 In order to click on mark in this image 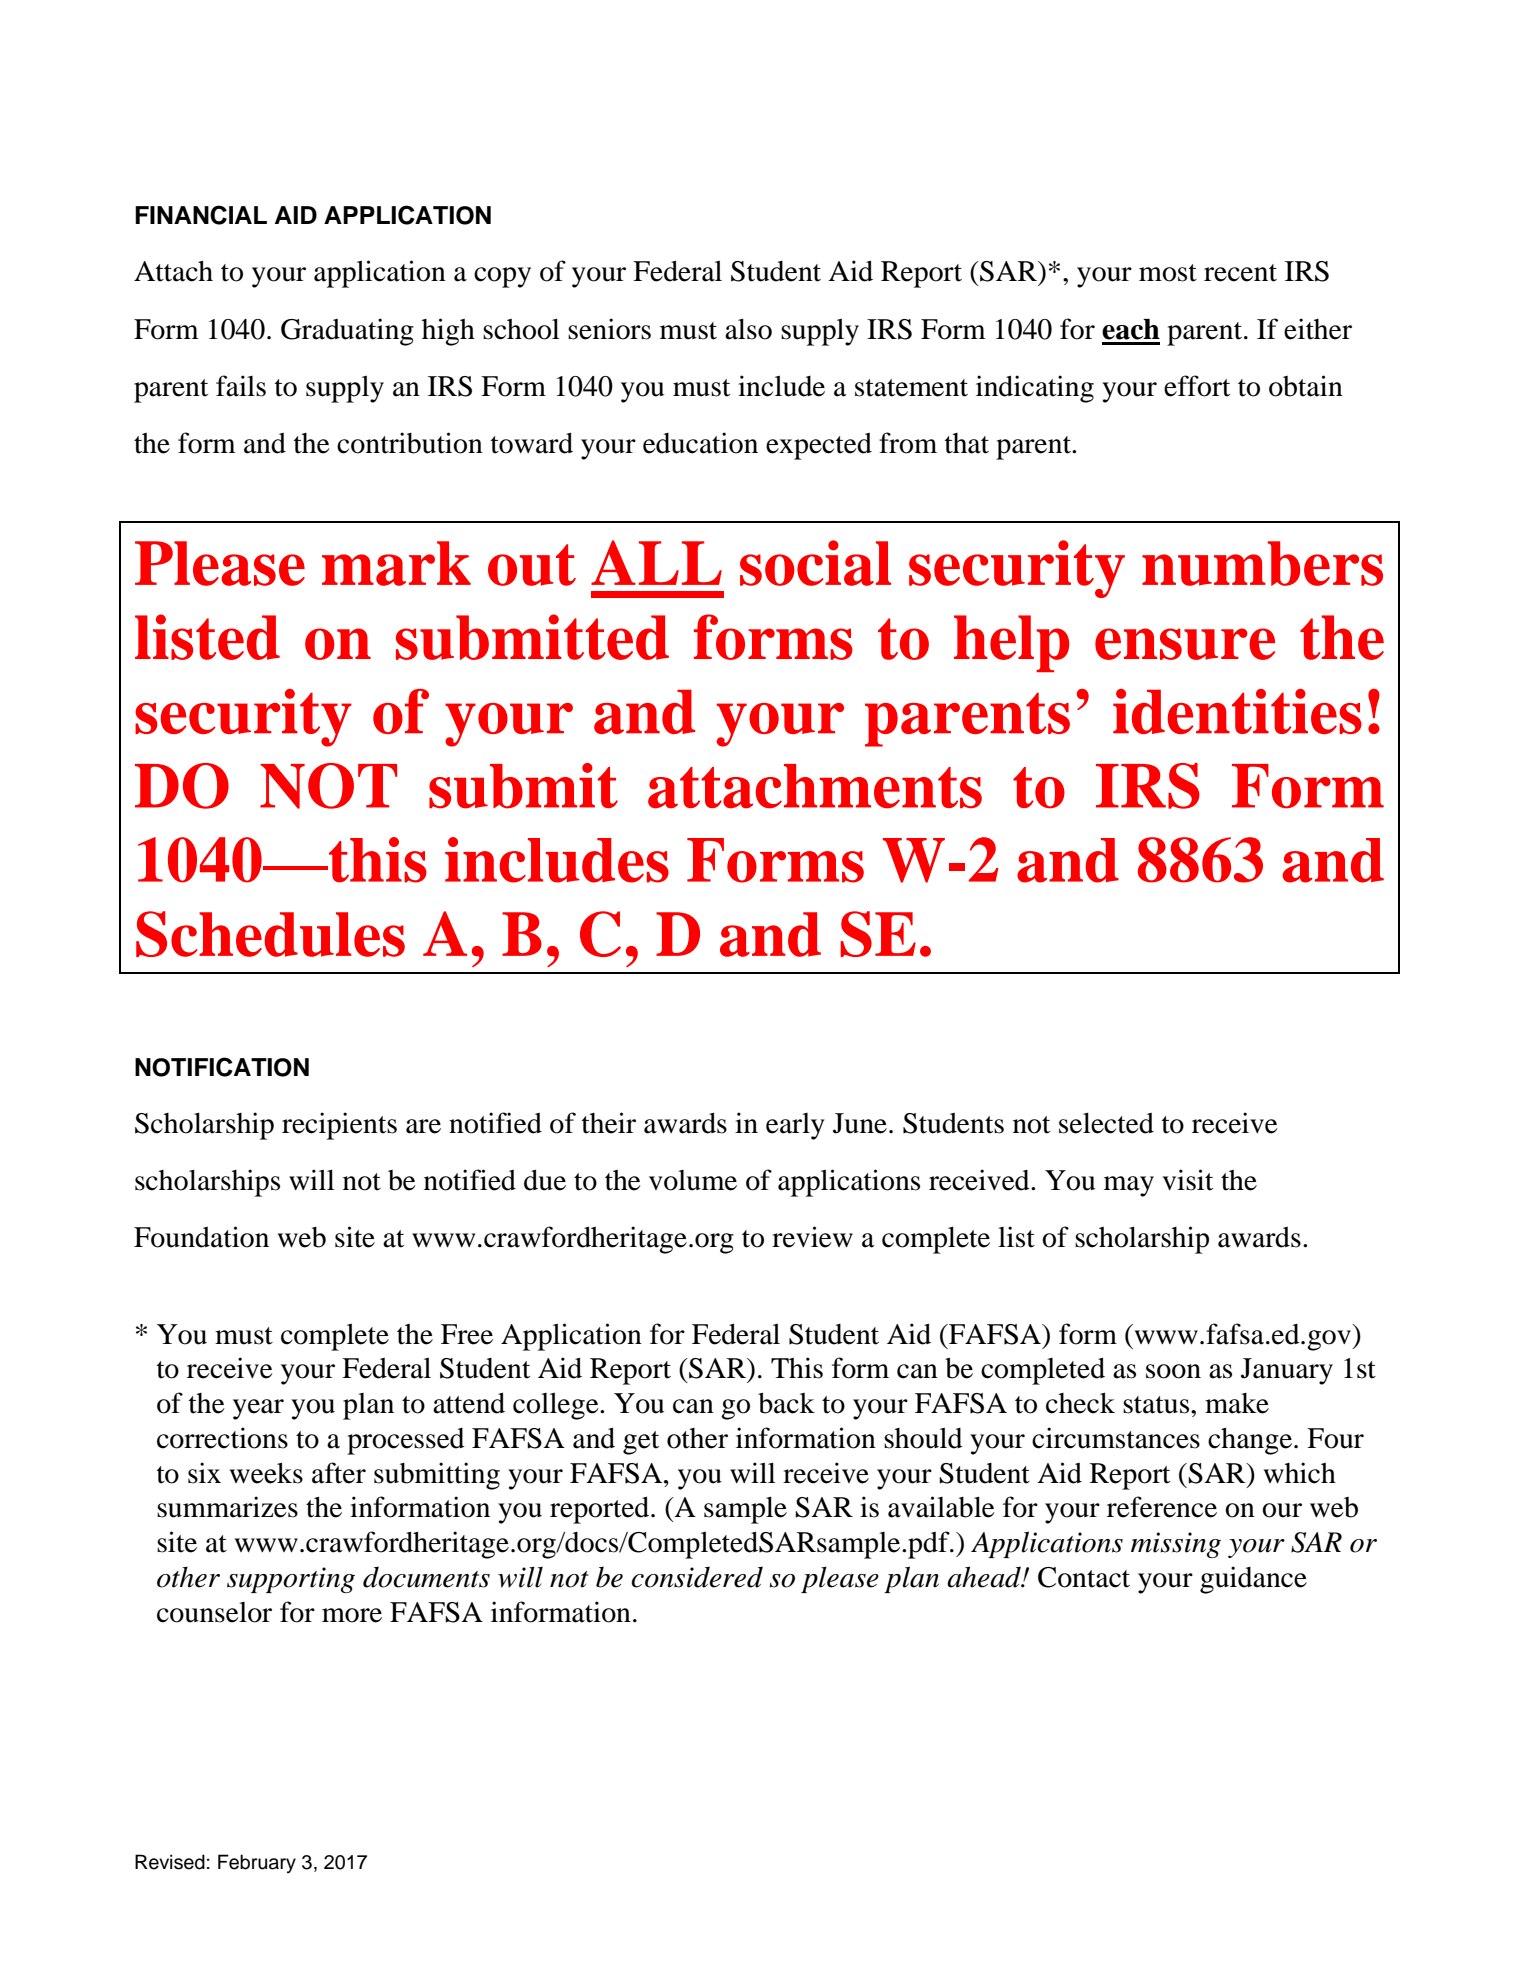, I will do `click(396, 563)`.
